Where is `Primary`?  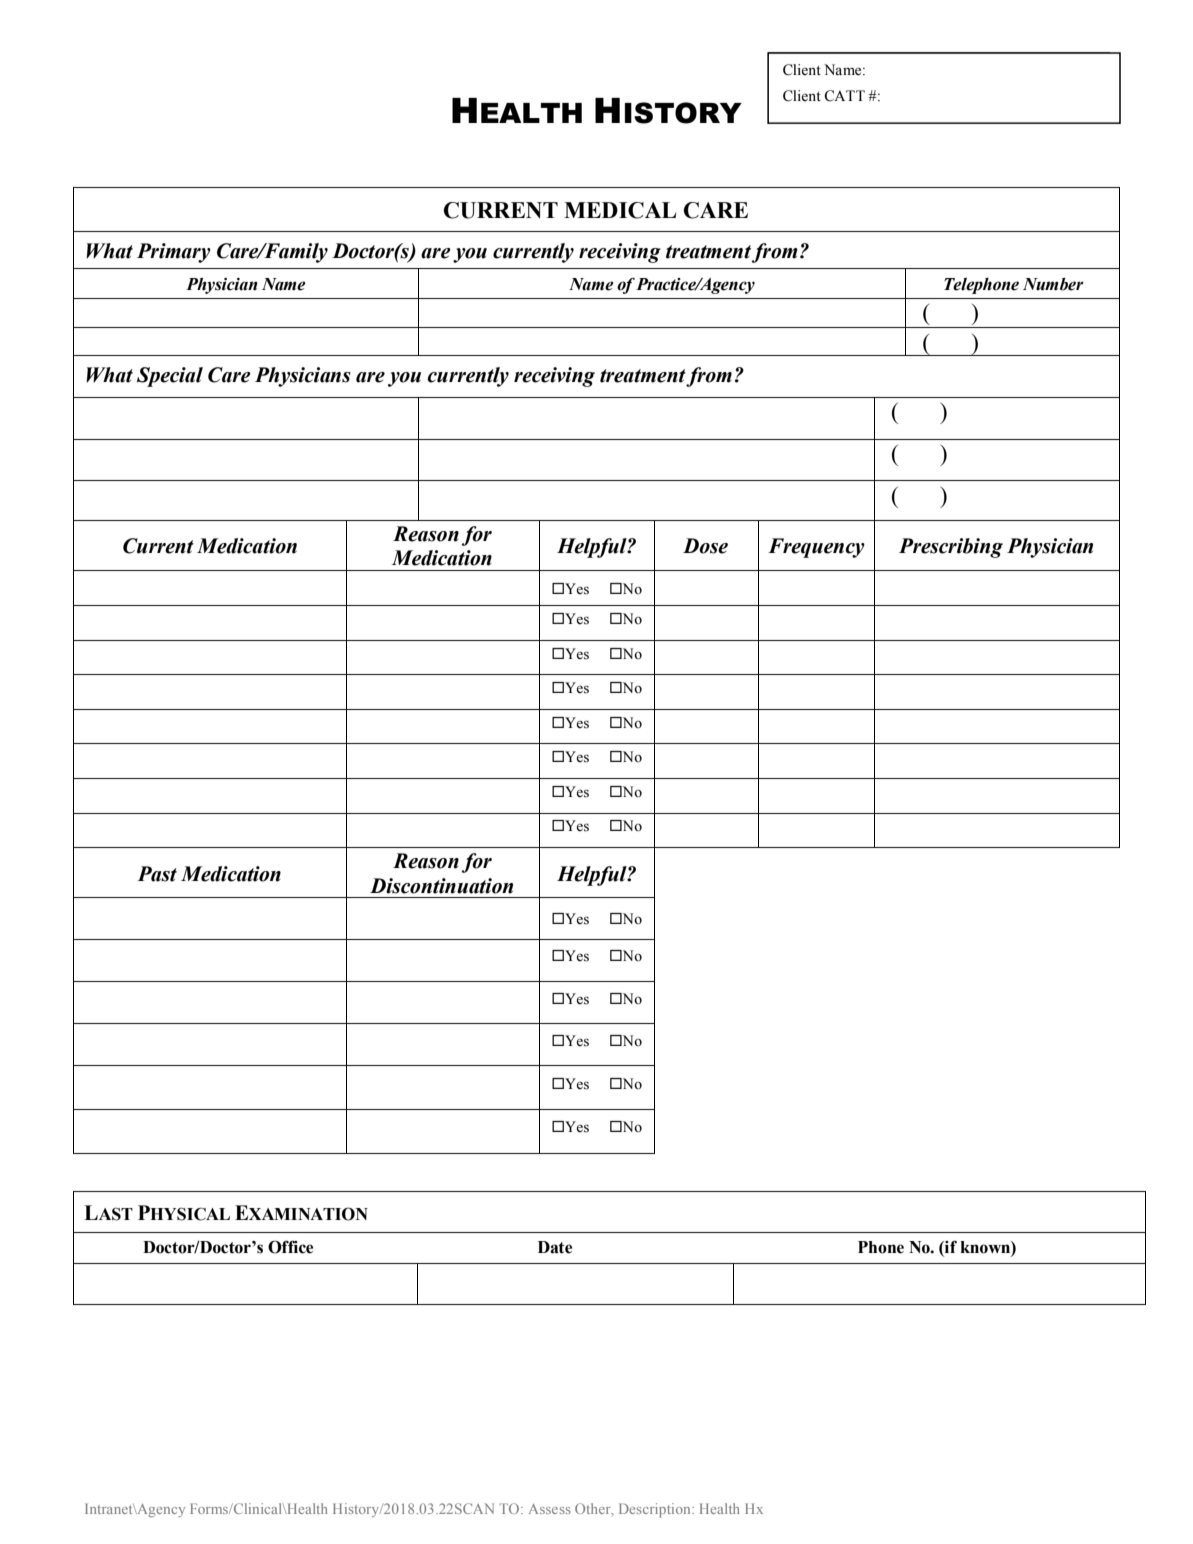 Primary is located at coordinates (174, 253).
